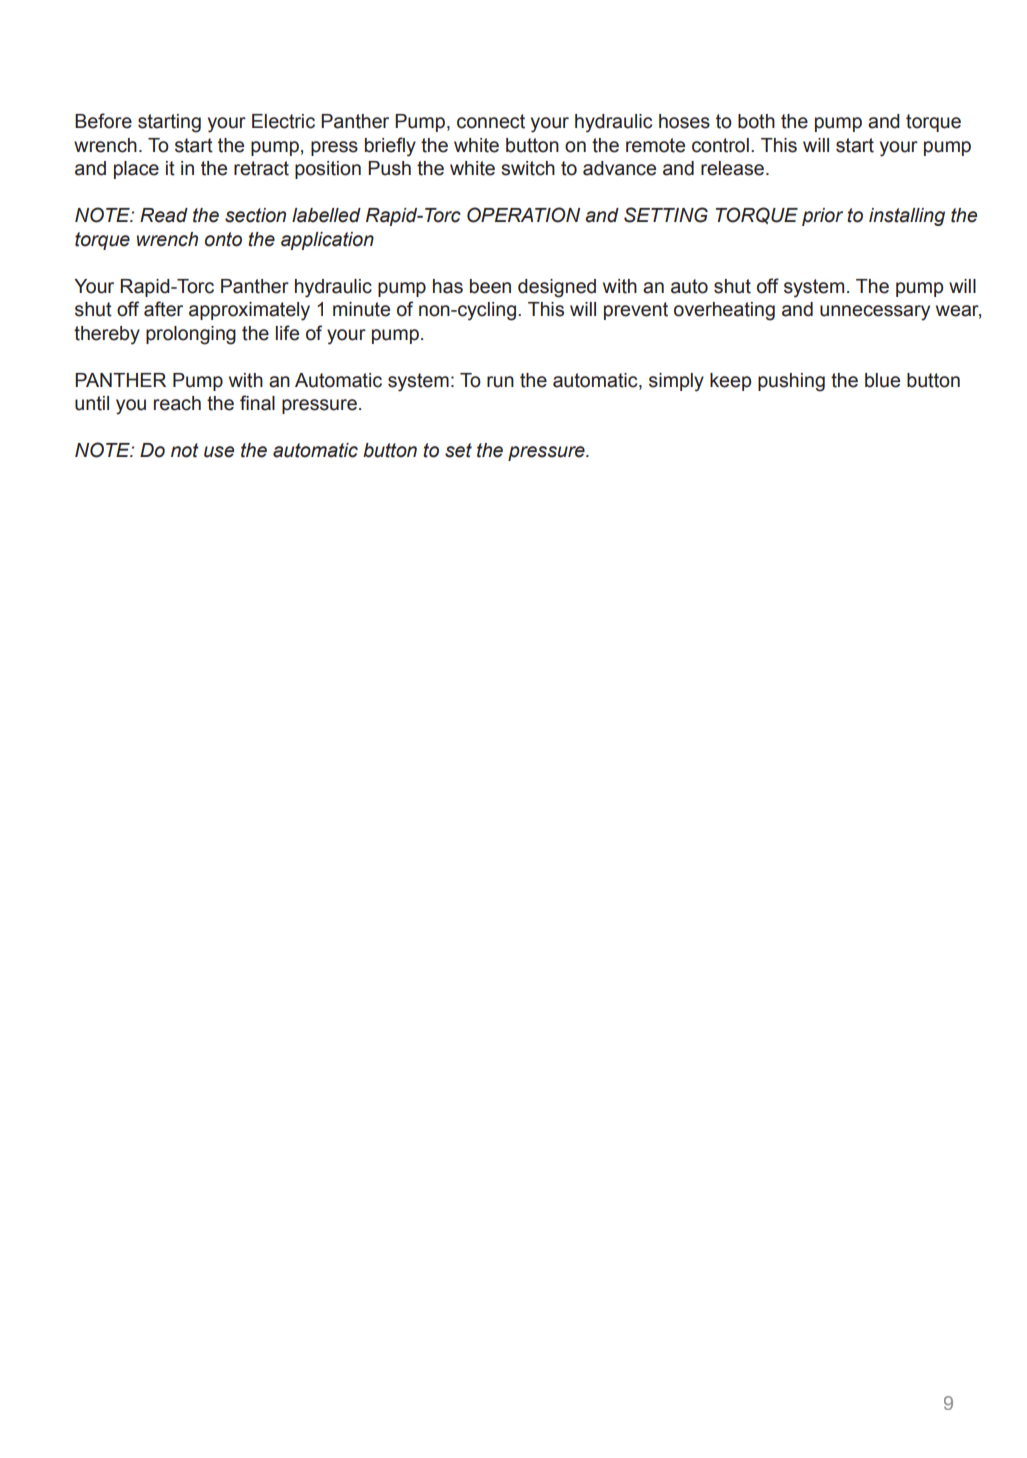 This page has height=1458, width=1027. What do you see at coordinates (191, 335) in the page?
I see `prolonging` at bounding box center [191, 335].
